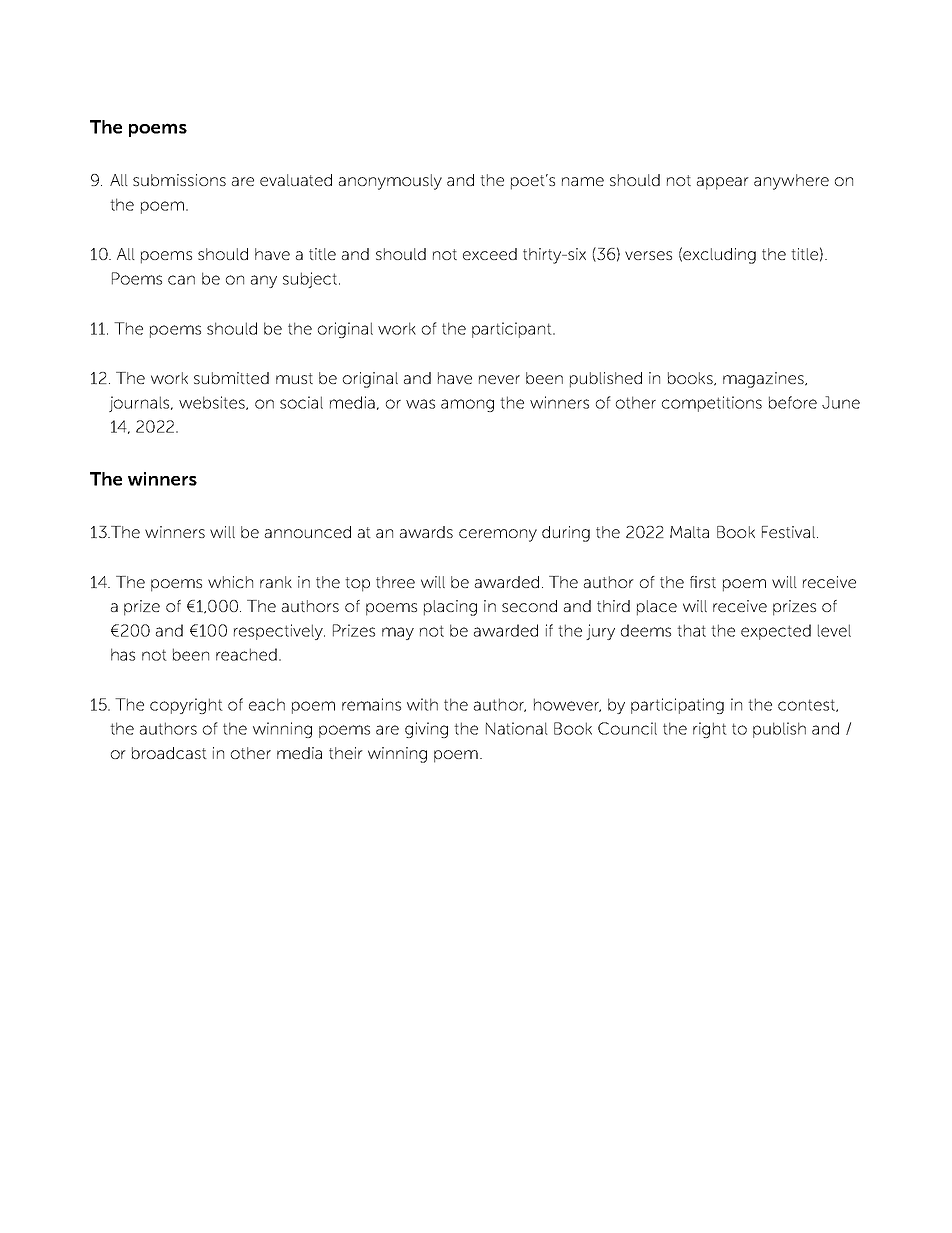  I want to click on anonymously, so click(390, 182).
